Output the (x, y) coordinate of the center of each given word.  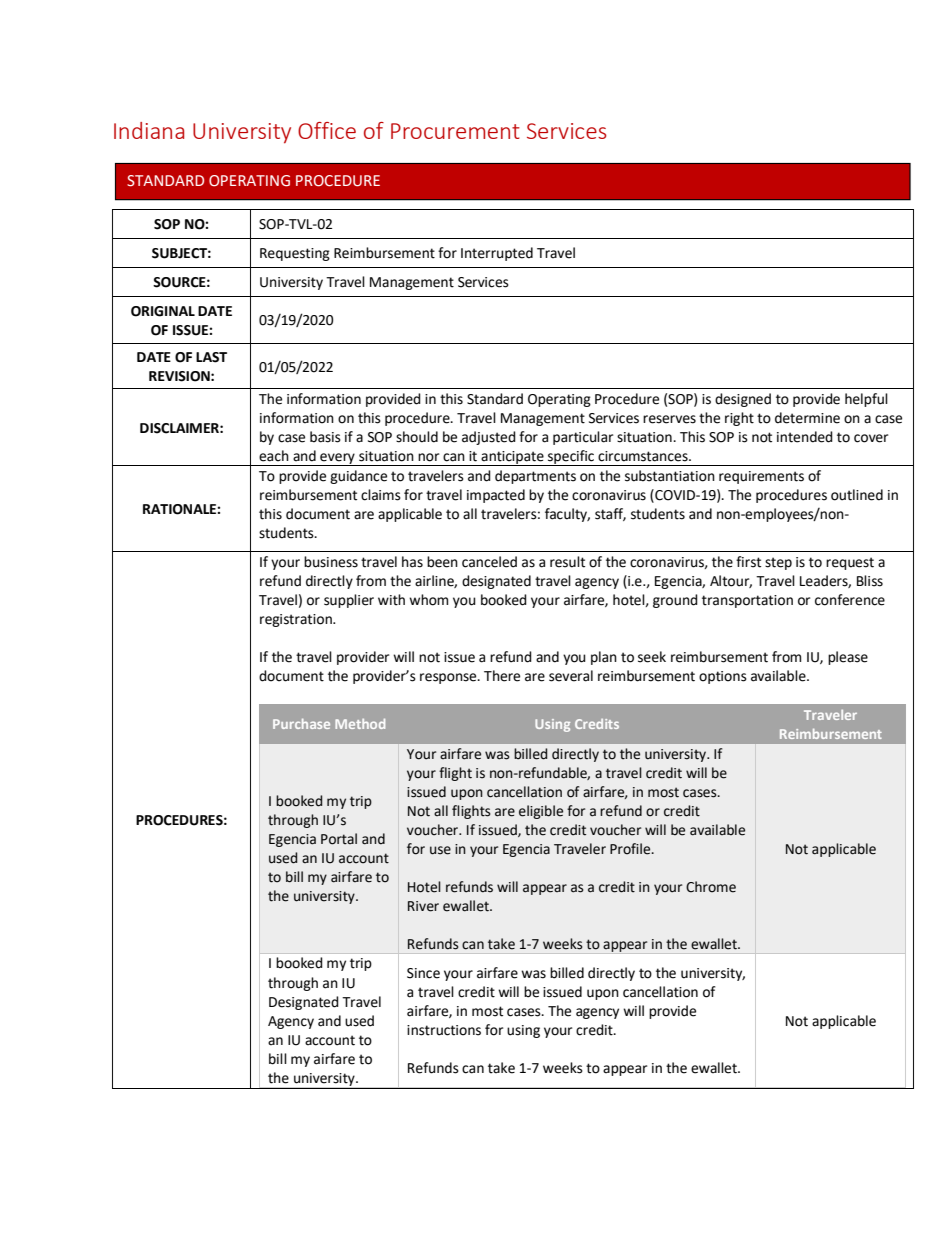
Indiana (149, 130)
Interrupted (497, 254)
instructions (444, 1030)
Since (423, 973)
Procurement (455, 131)
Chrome (711, 887)
